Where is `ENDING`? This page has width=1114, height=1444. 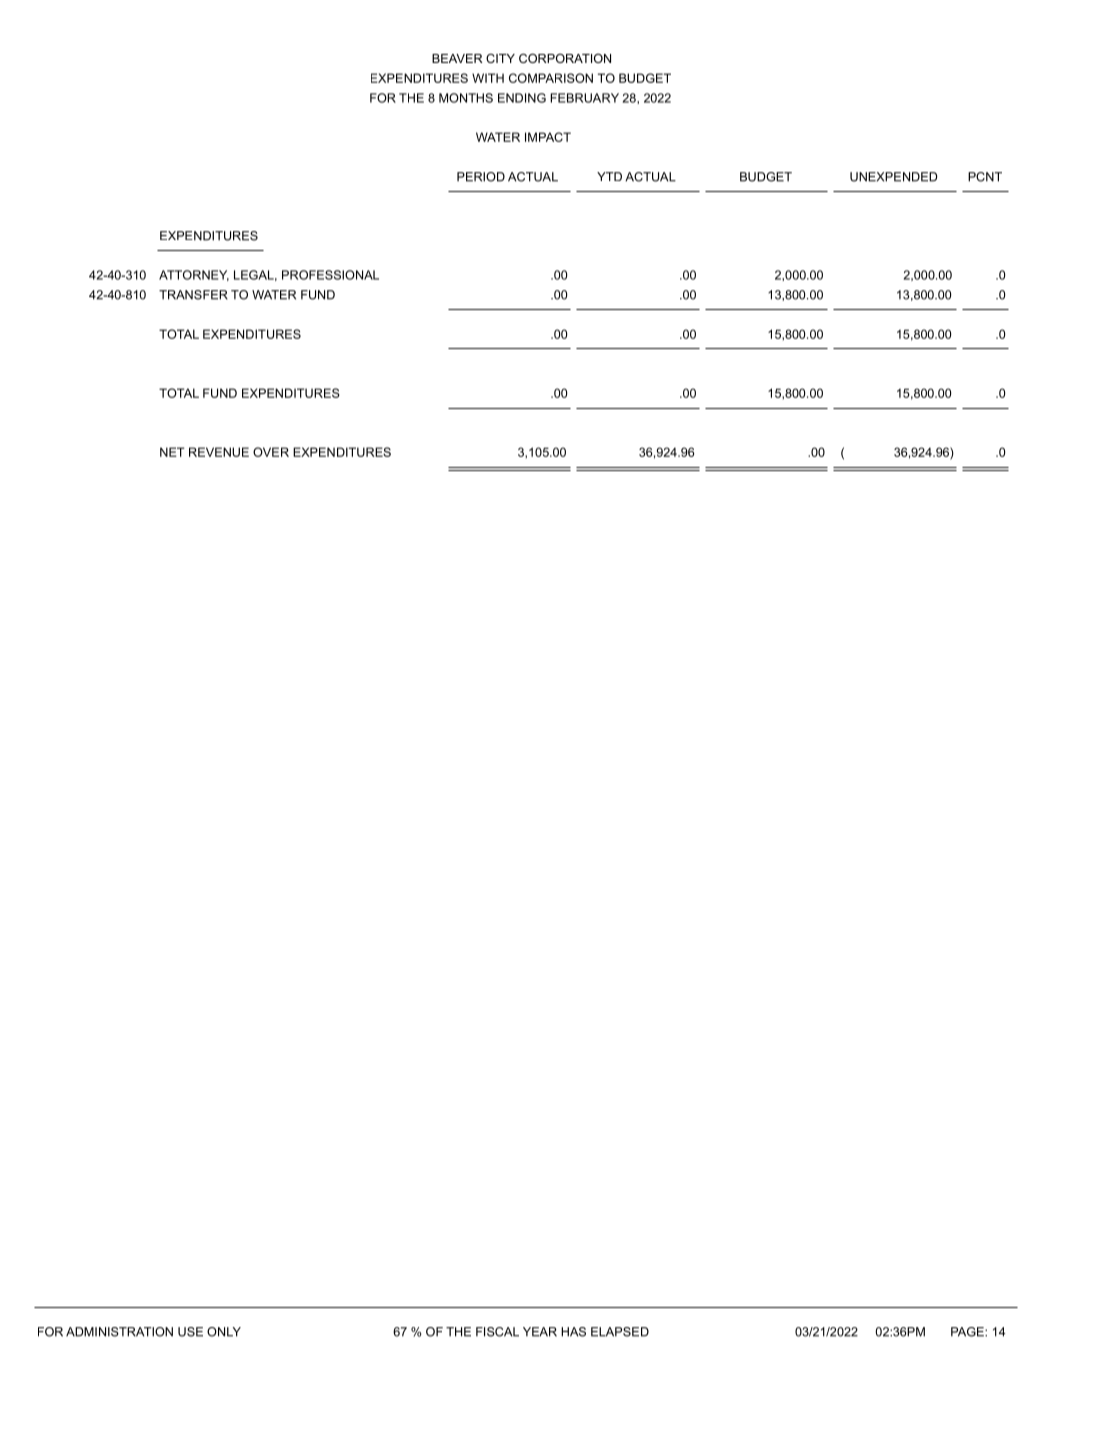
ENDING is located at coordinates (522, 98).
